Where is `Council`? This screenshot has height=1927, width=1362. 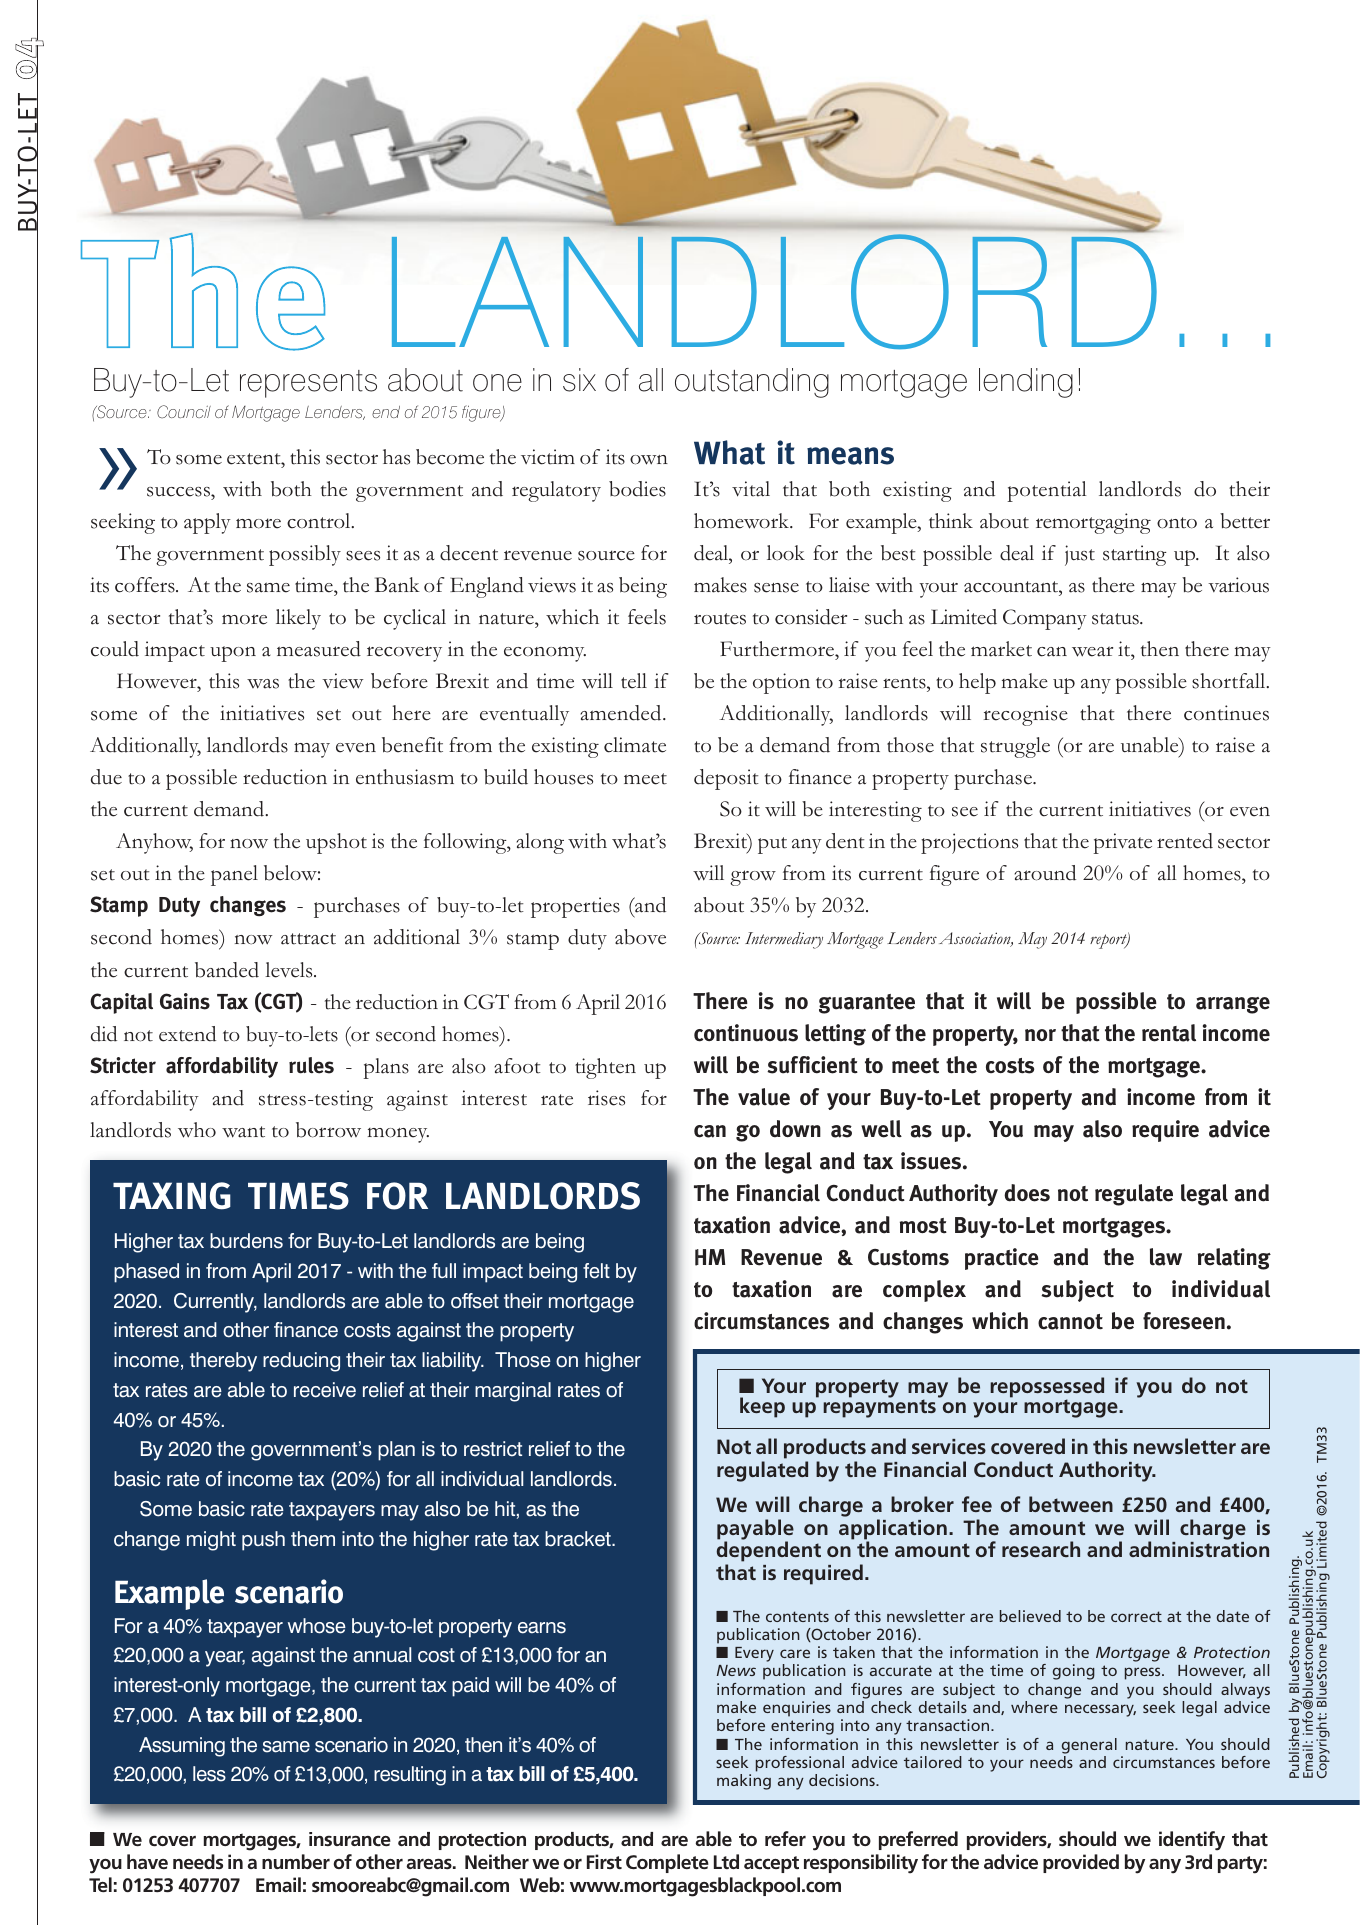
Council is located at coordinates (184, 411).
